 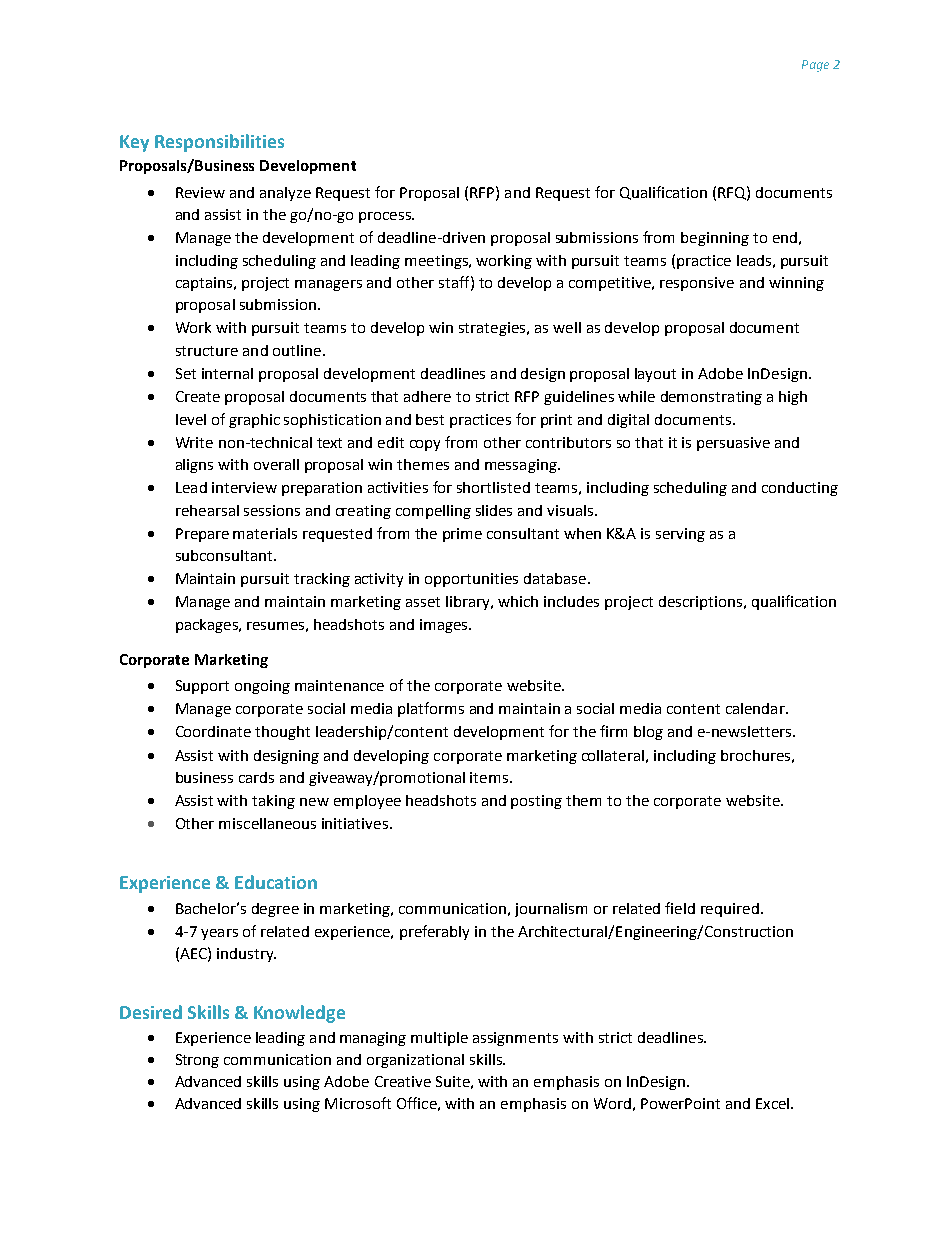 I want to click on Excel, so click(x=772, y=1103).
